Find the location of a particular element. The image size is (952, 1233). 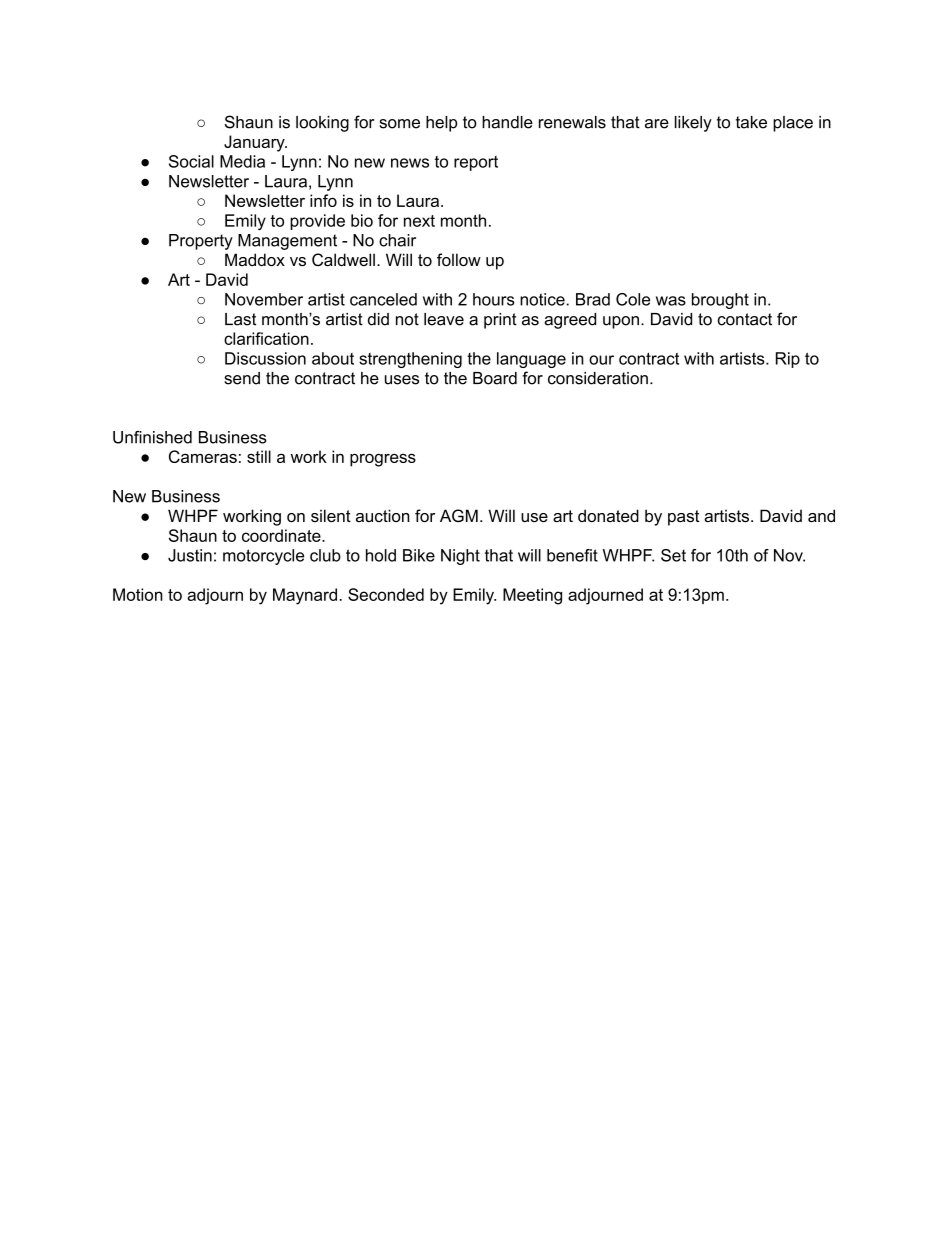

strengthening is located at coordinates (410, 360).
